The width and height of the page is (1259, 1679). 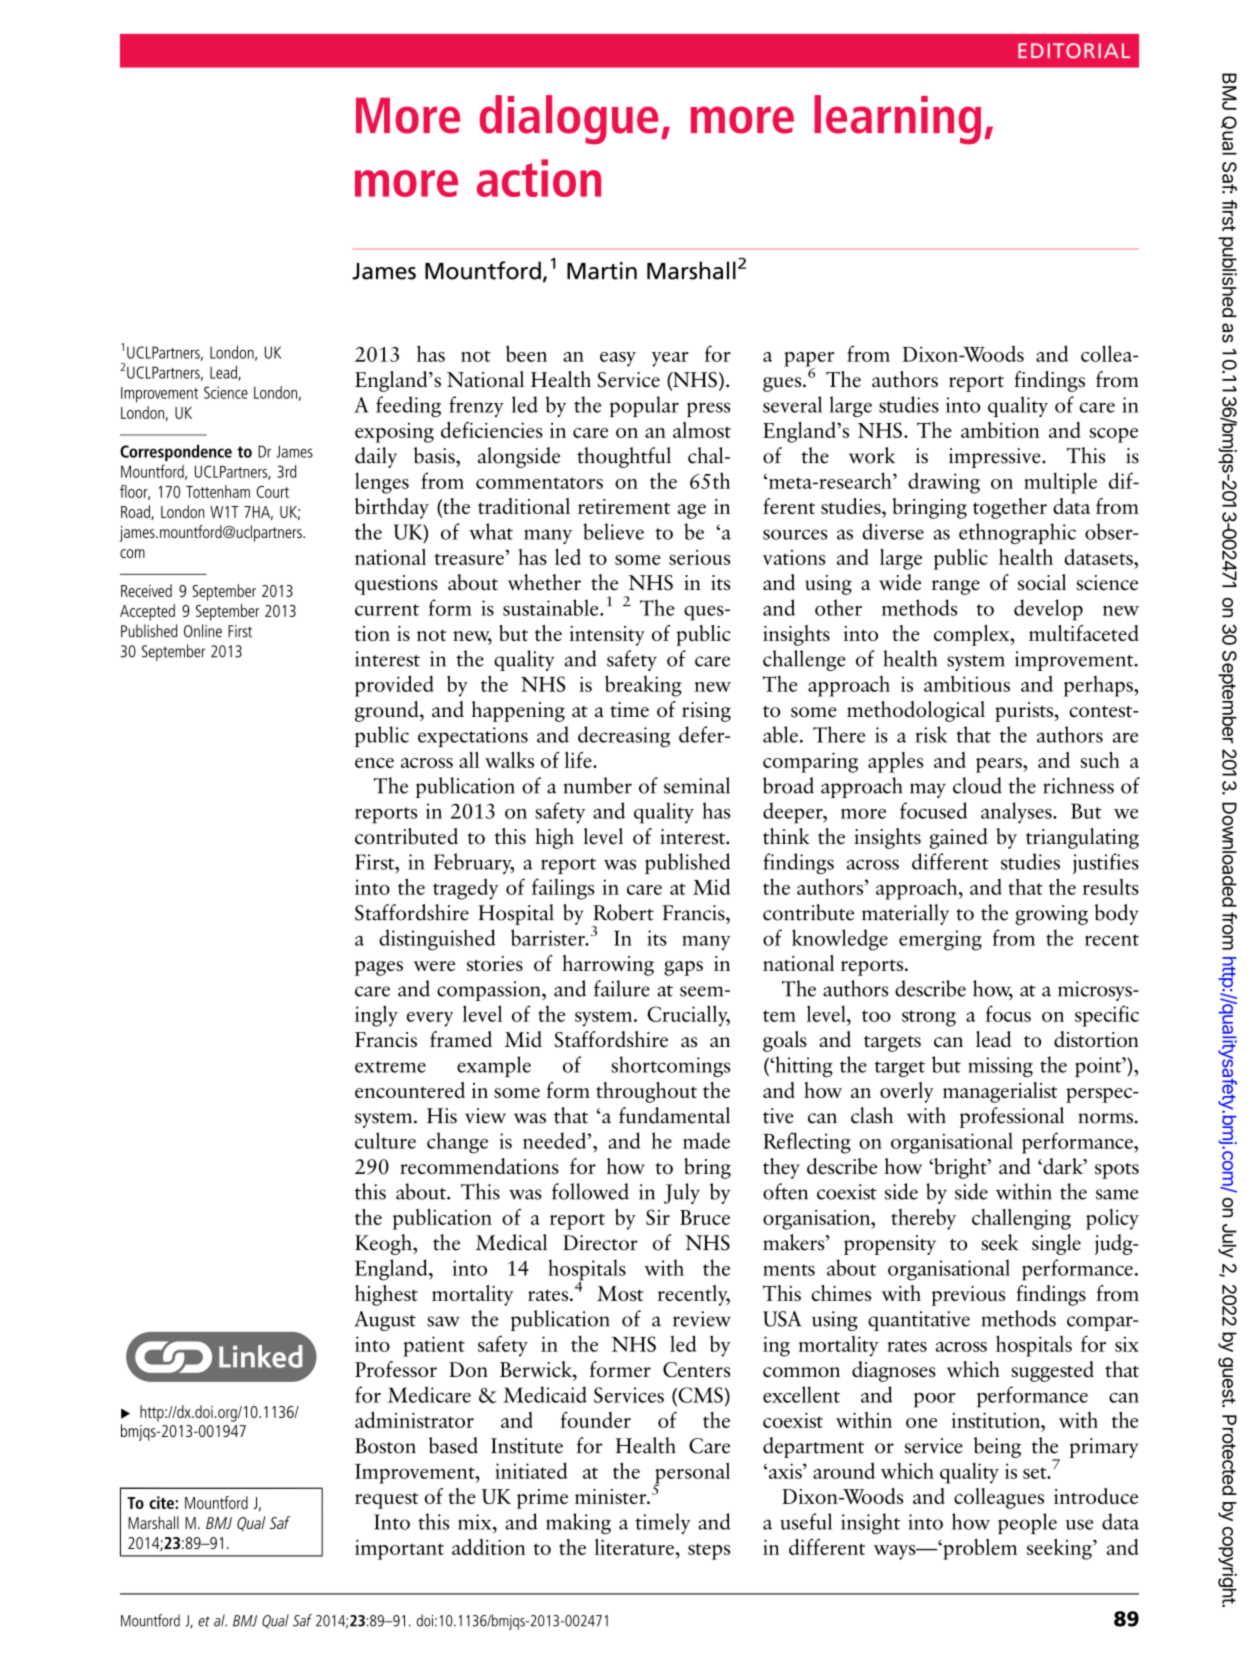 What do you see at coordinates (635, 1547) in the page?
I see `literature` at bounding box center [635, 1547].
